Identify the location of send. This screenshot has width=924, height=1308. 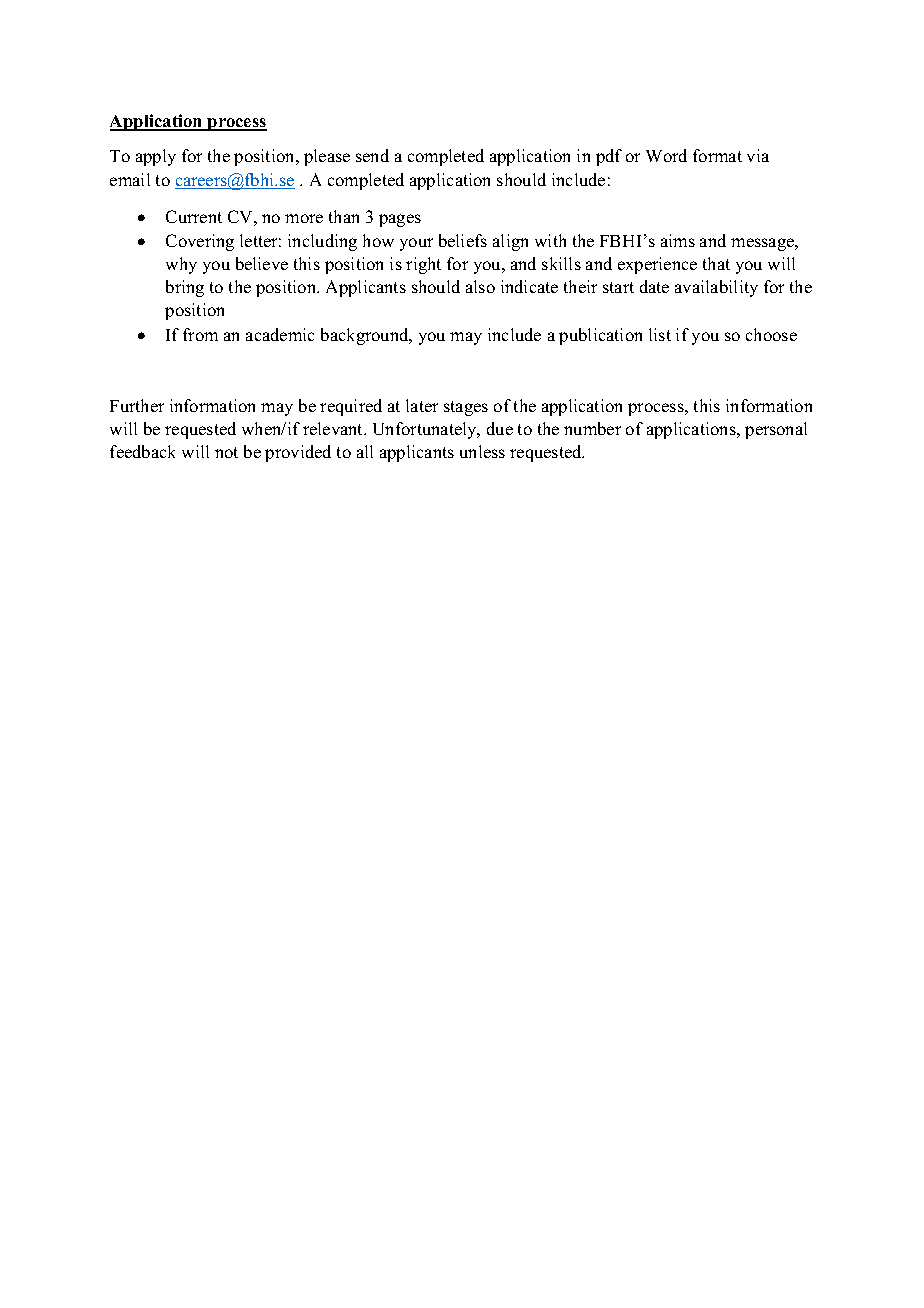
(372, 155).
